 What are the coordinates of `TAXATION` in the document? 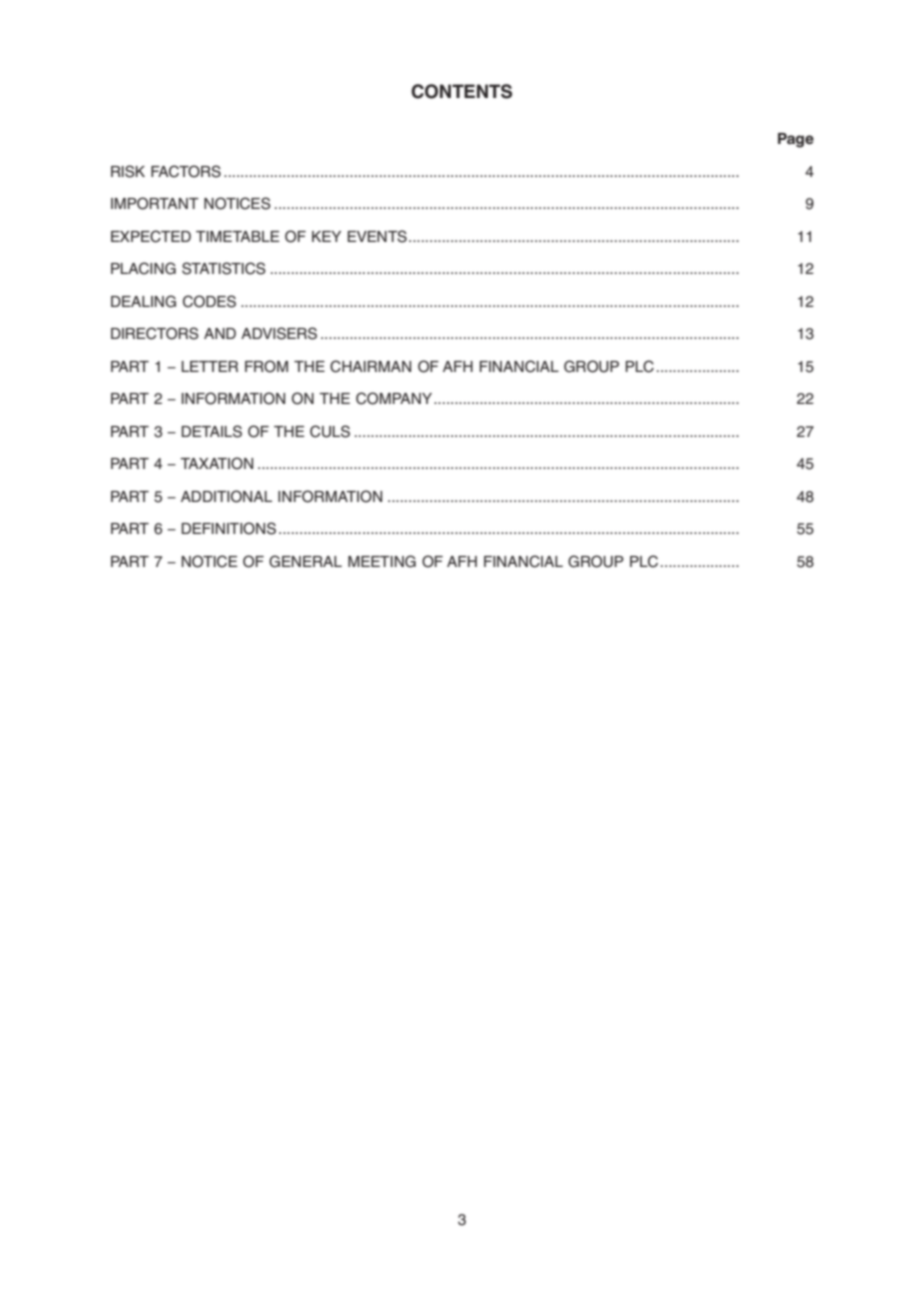 It's located at (216, 463).
